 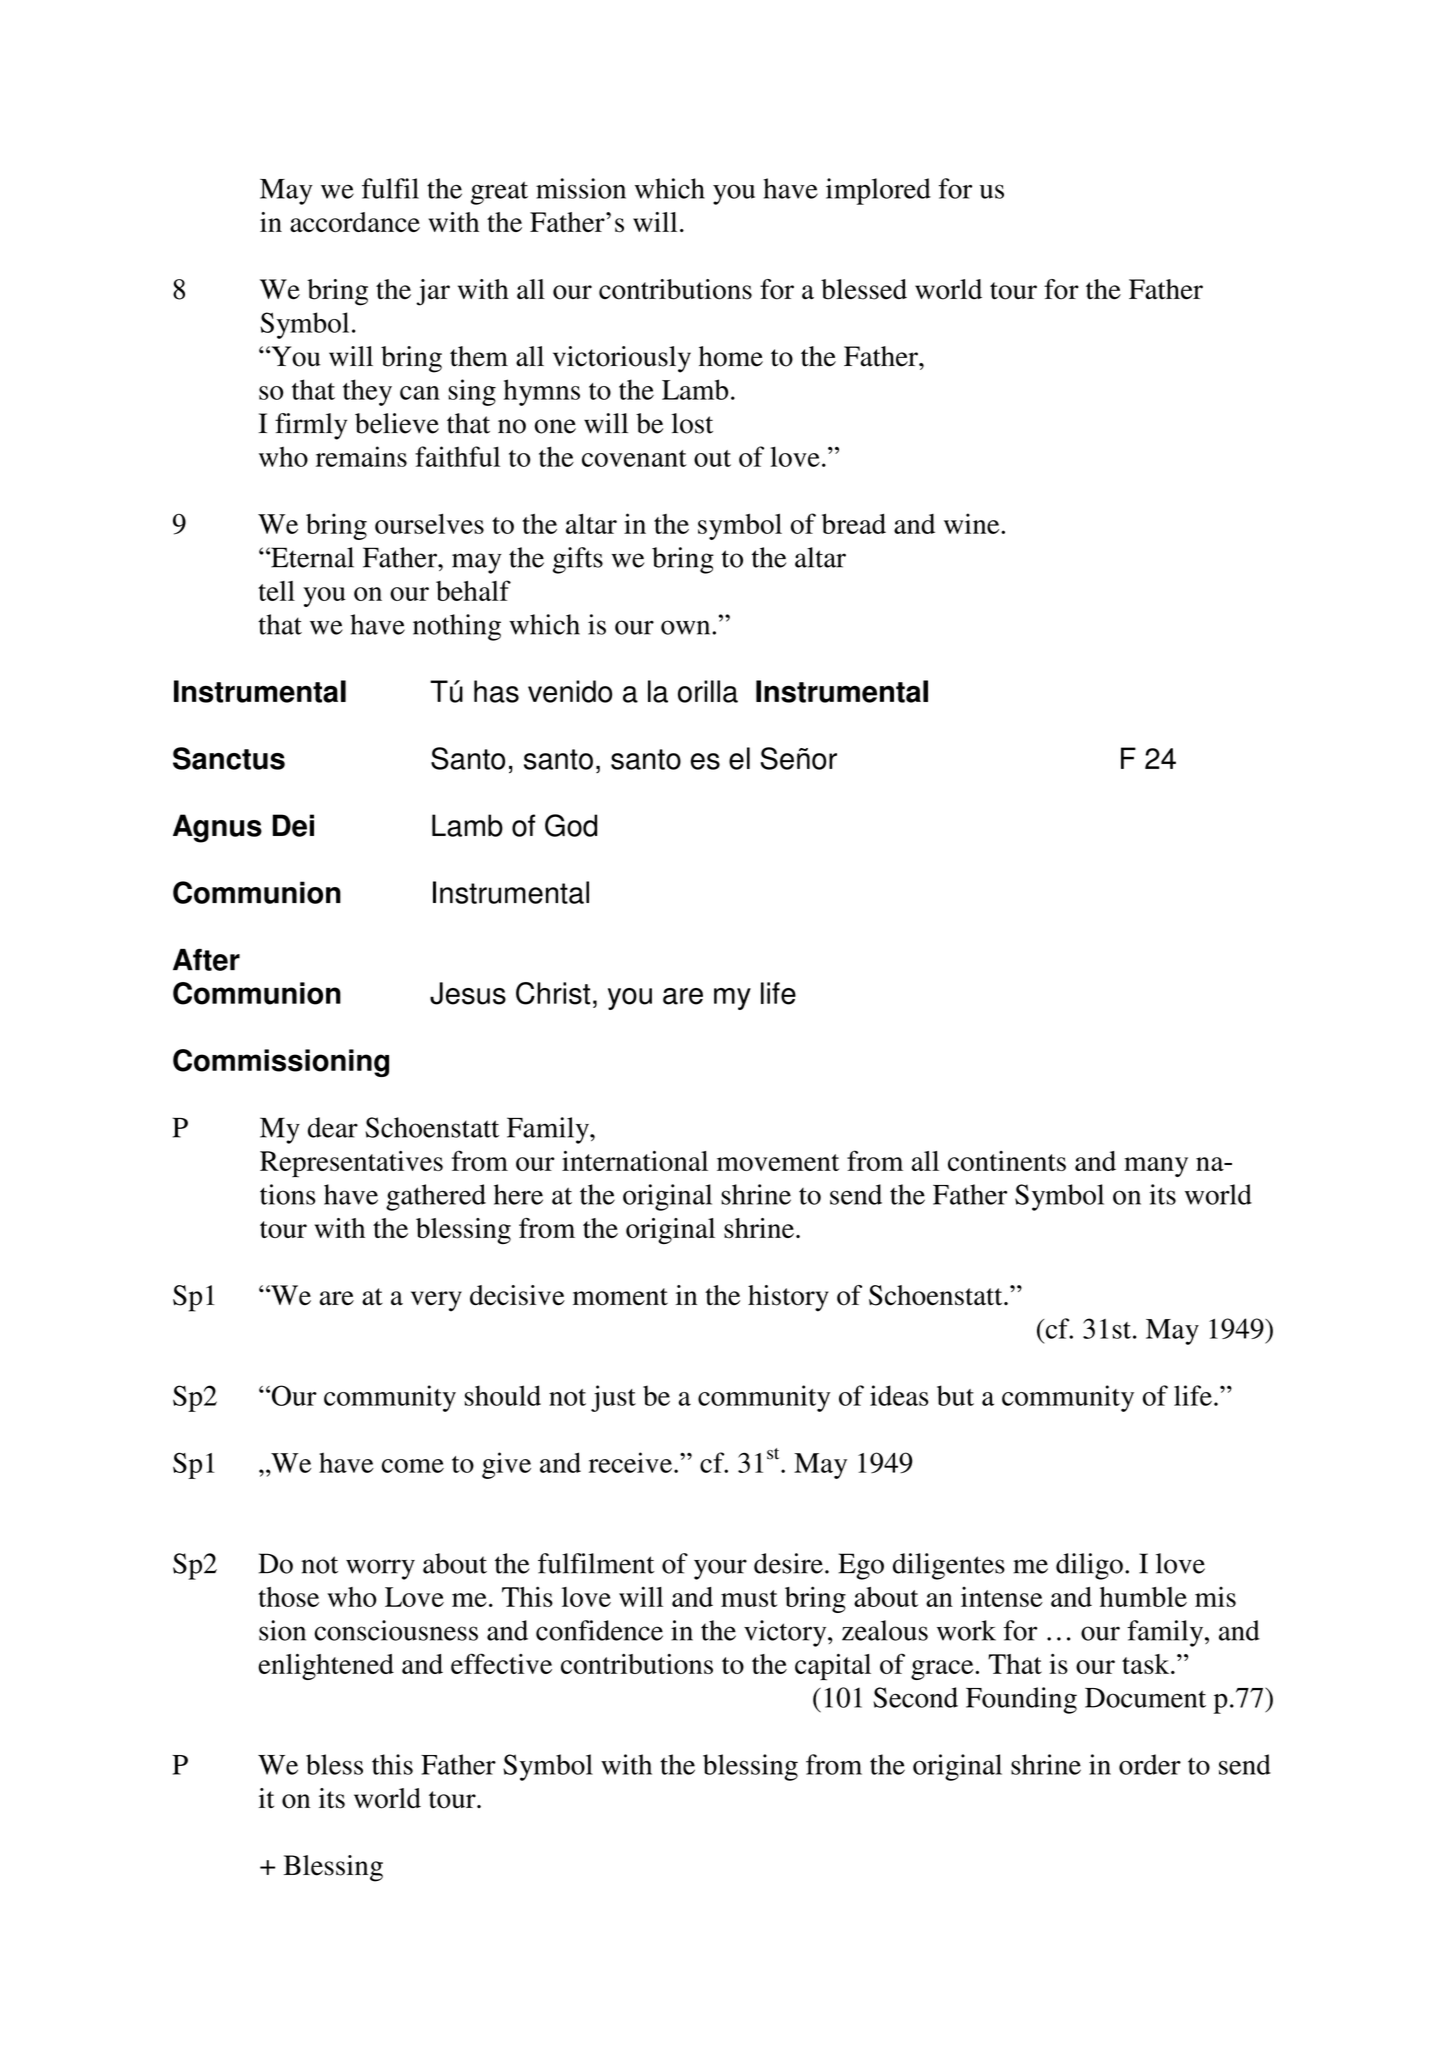 I want to click on Founding, so click(x=1021, y=1700).
